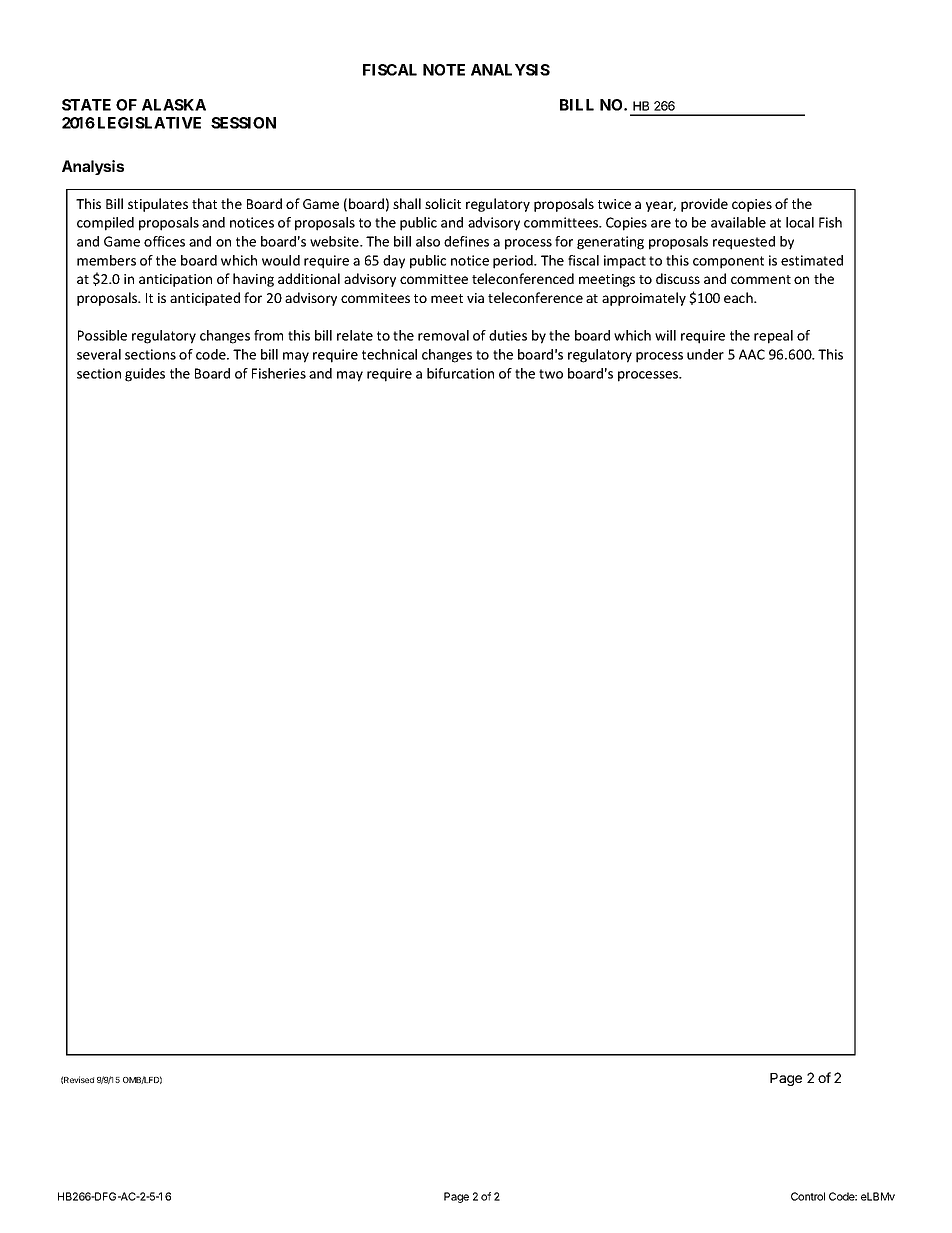 This screenshot has height=1233, width=952. I want to click on ALASKA, so click(174, 105).
